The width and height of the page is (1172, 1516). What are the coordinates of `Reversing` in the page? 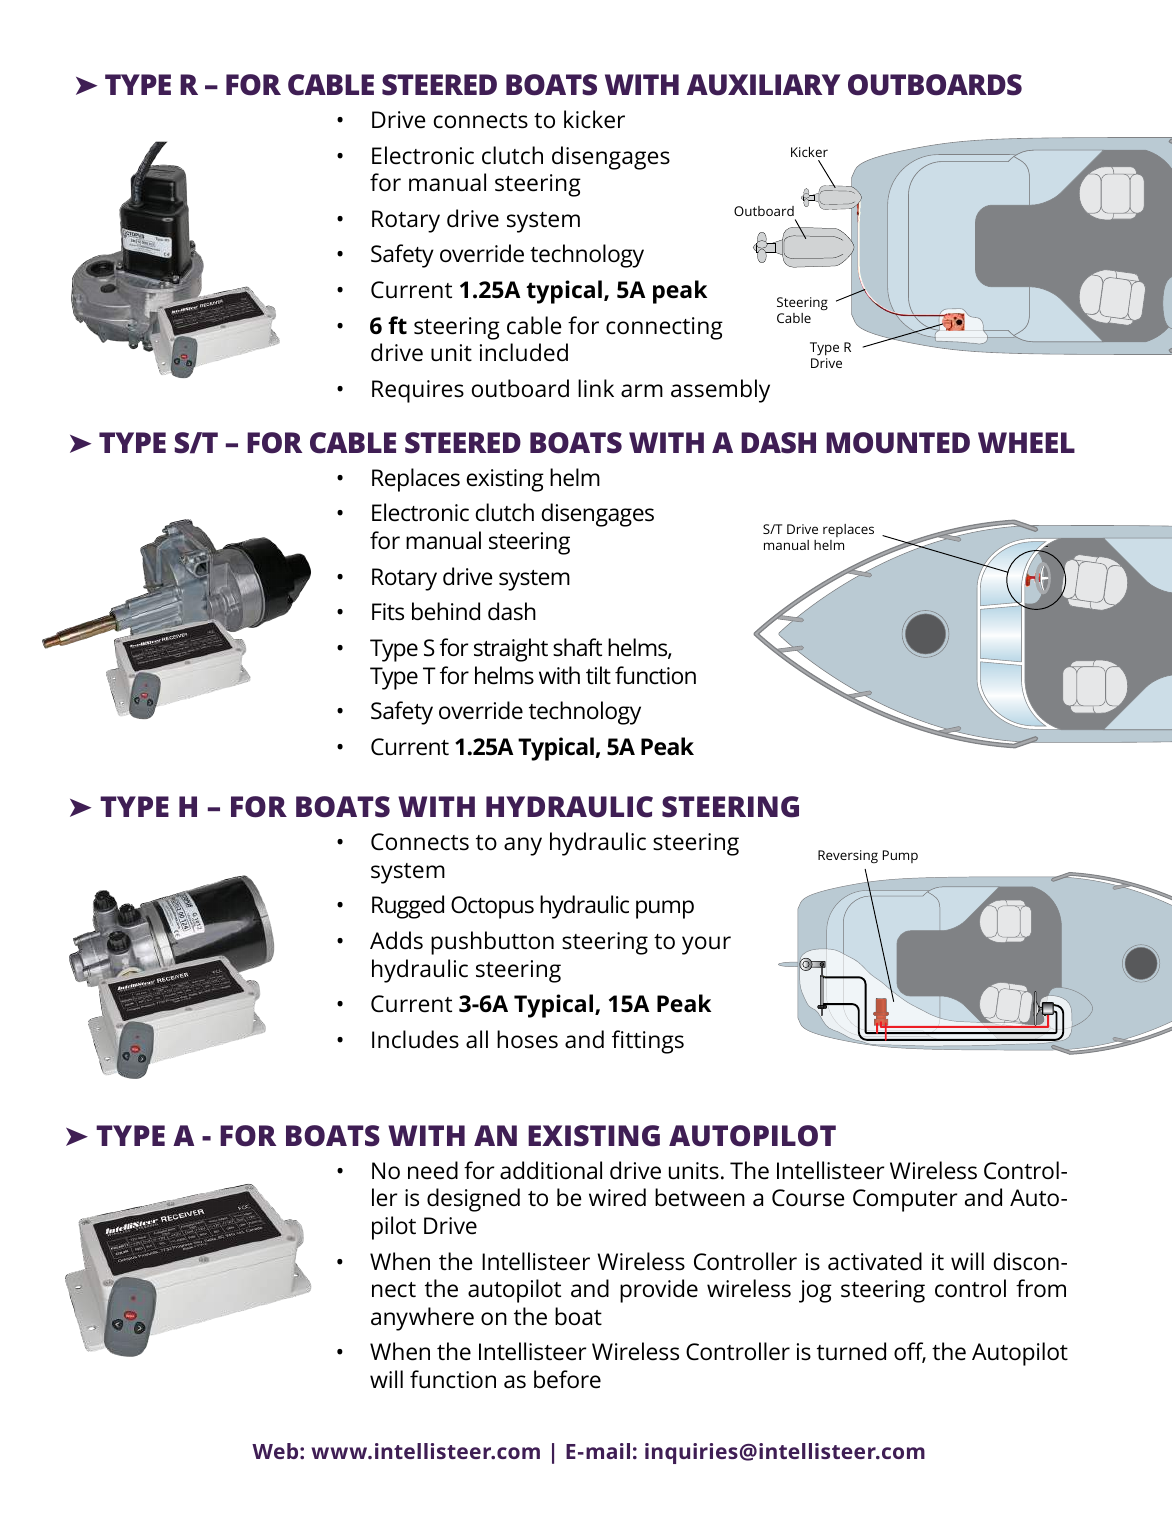 It's located at (848, 856).
